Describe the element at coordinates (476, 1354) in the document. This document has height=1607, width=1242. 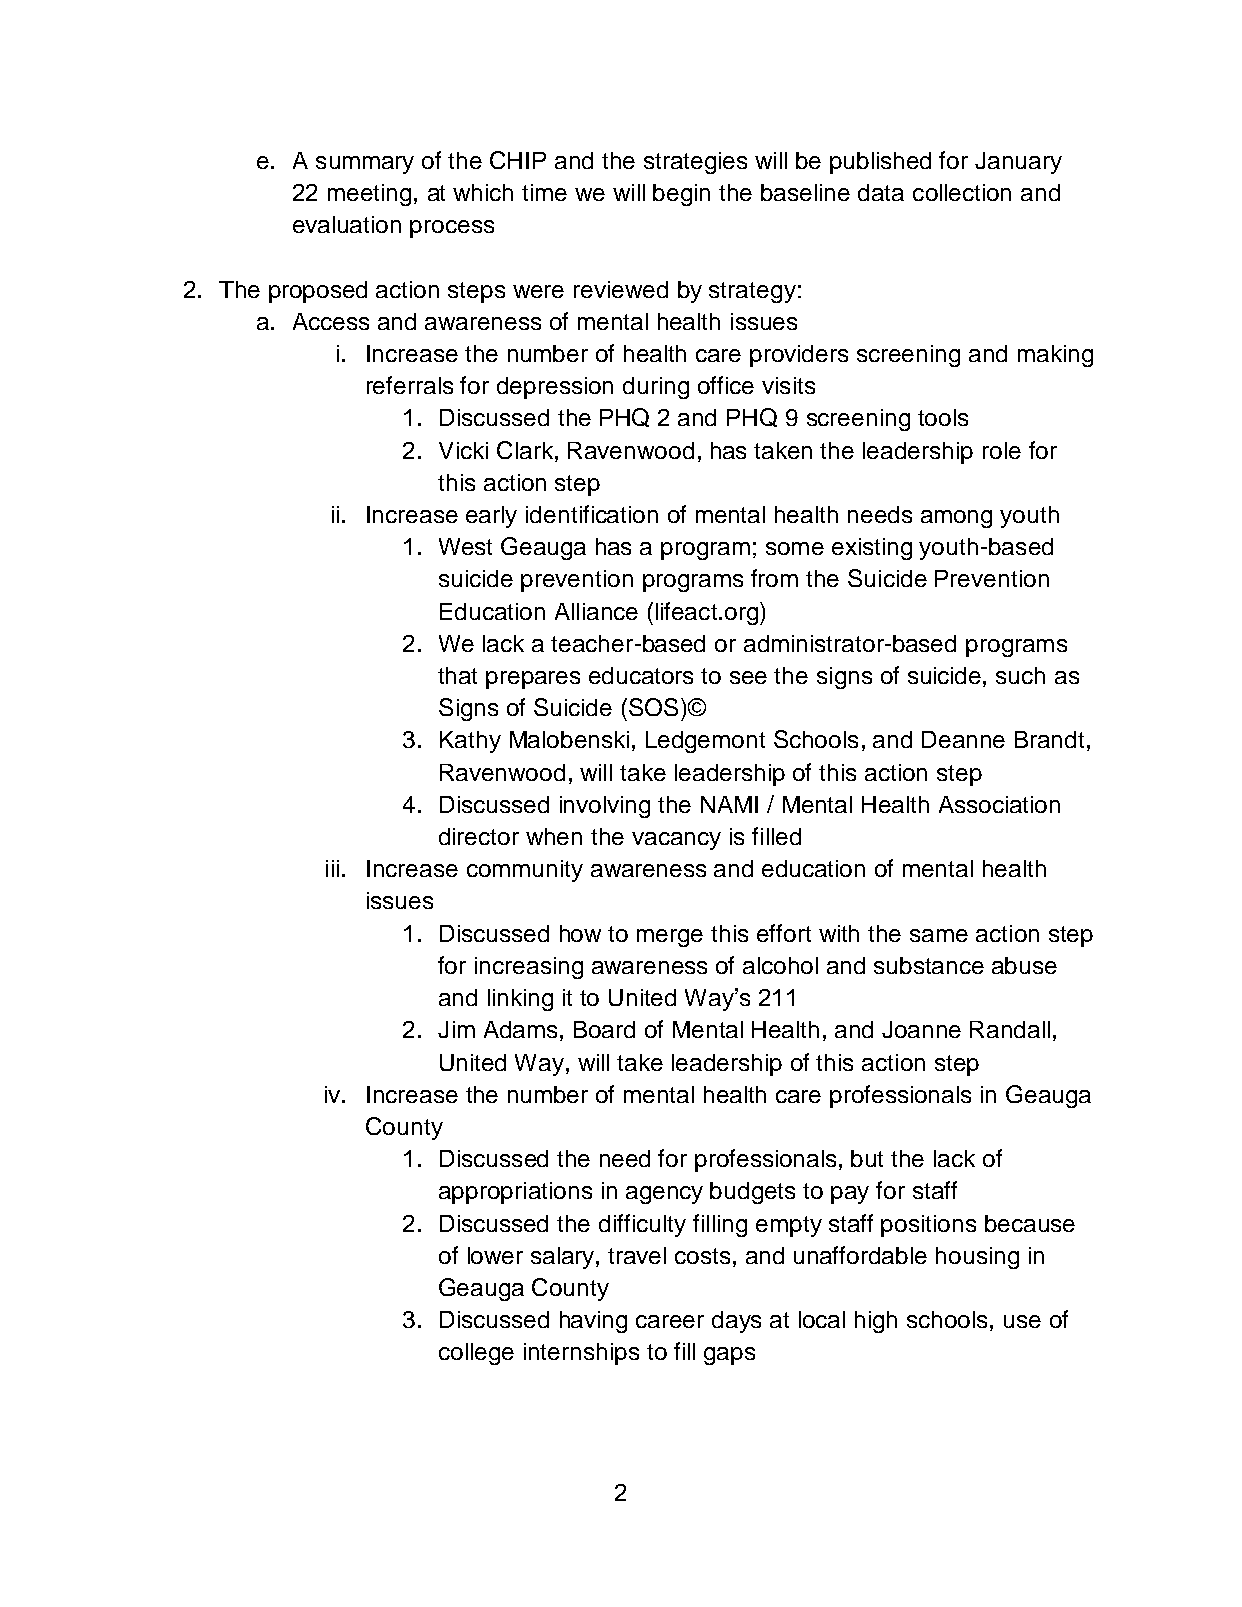
I see `college` at that location.
